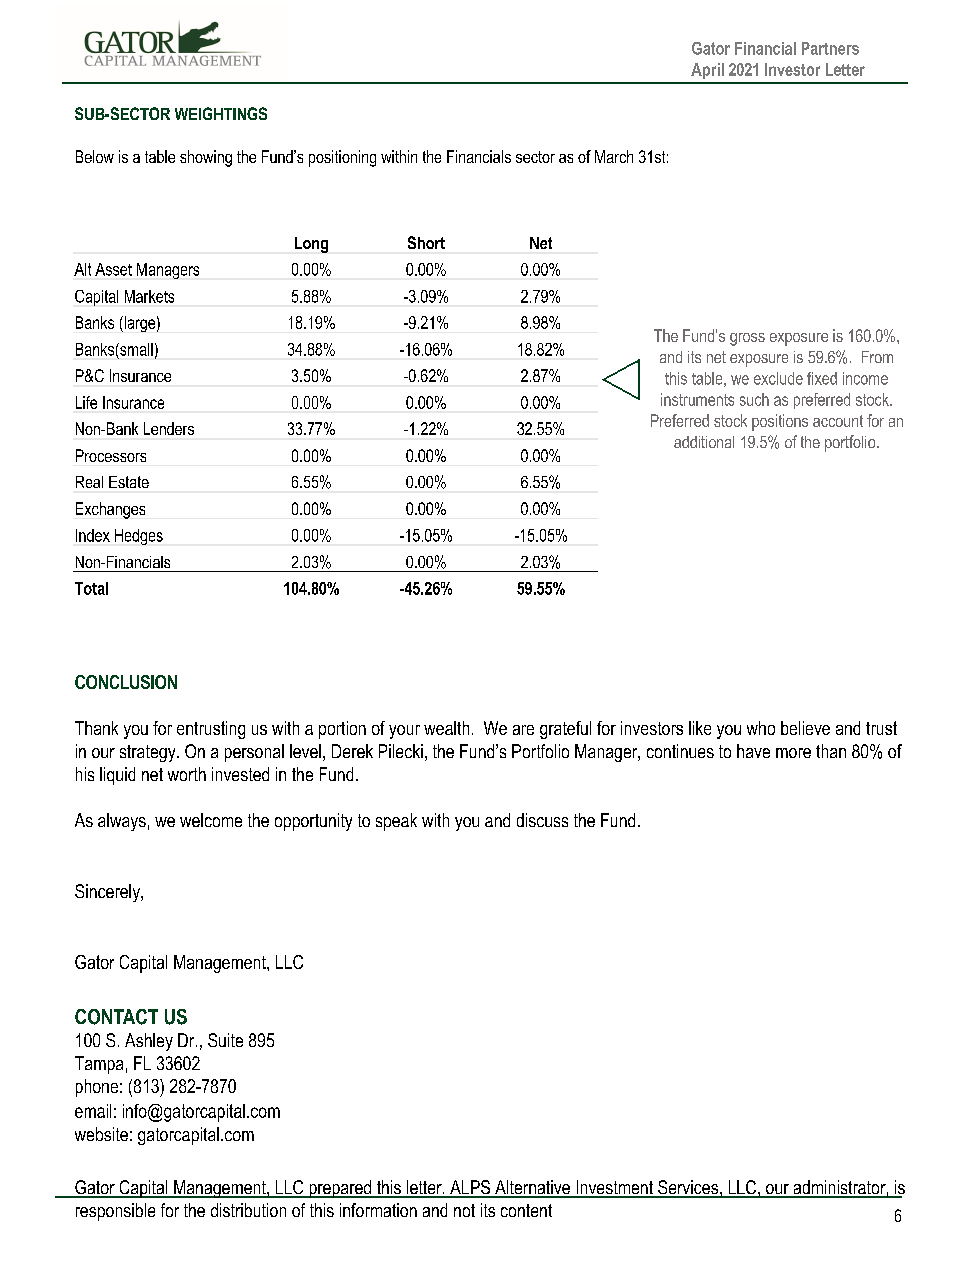  What do you see at coordinates (221, 113) in the screenshot?
I see `WEIGHTINGS` at bounding box center [221, 113].
